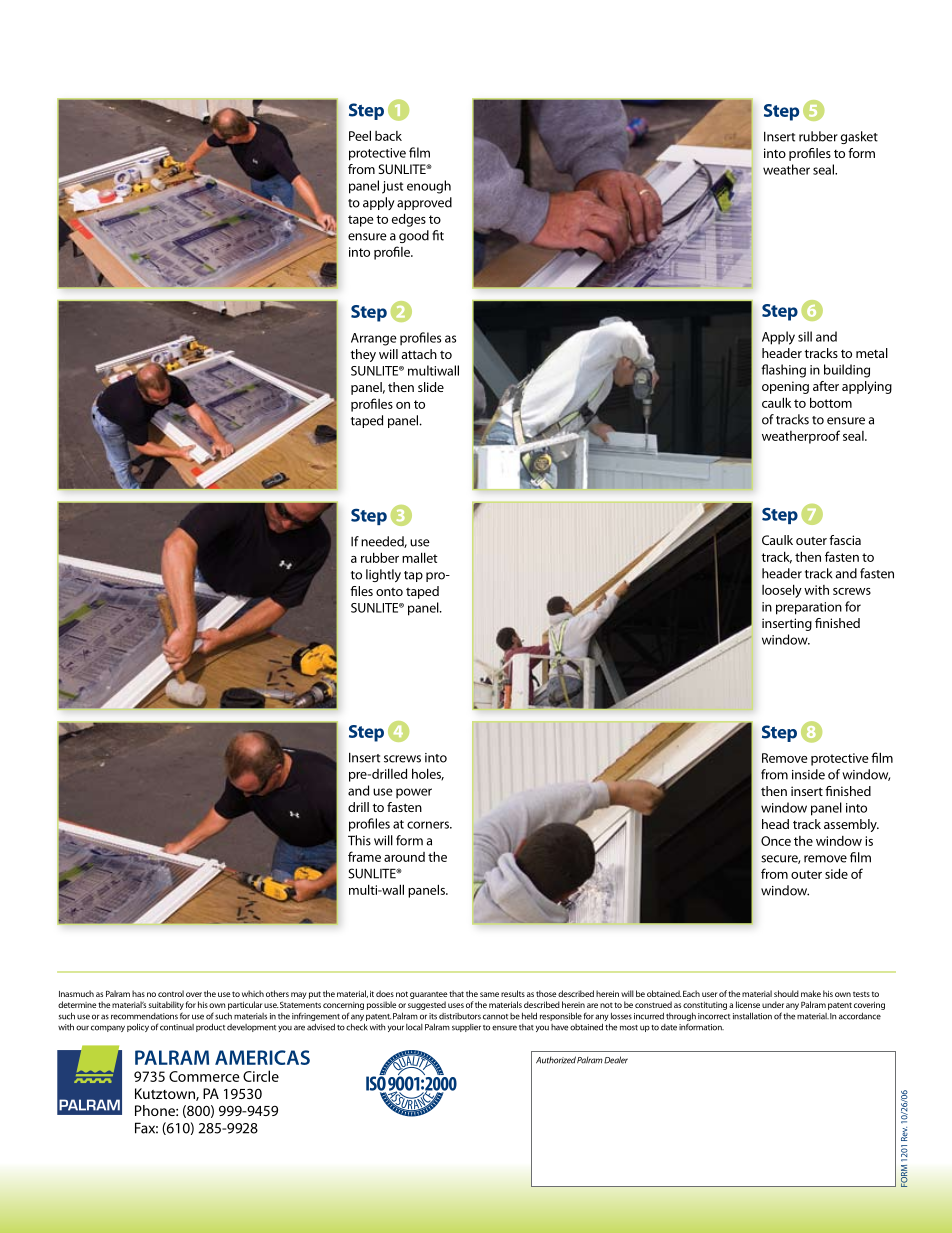  Describe the element at coordinates (859, 137) in the screenshot. I see `gasket` at that location.
